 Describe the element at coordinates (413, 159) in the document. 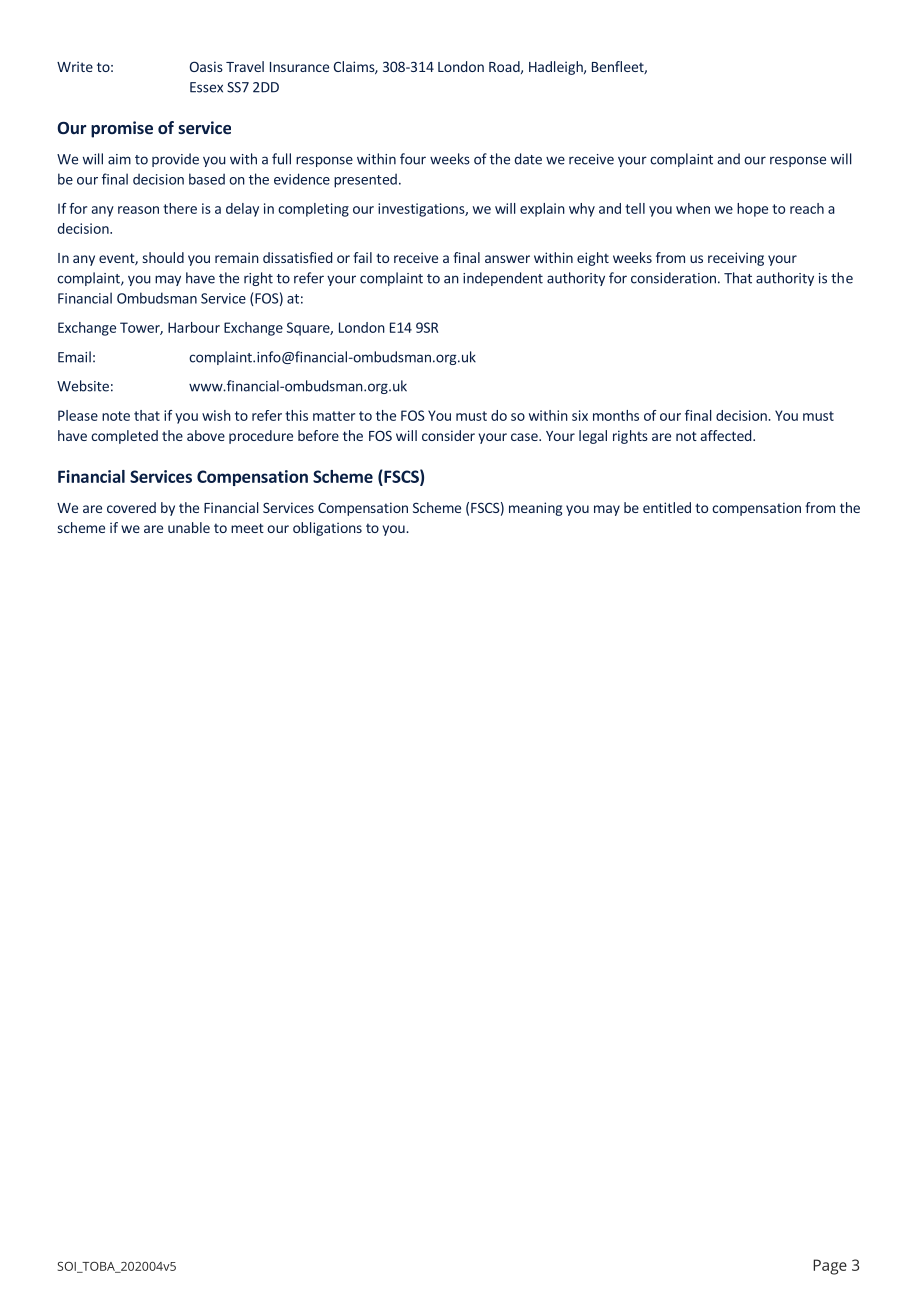

I see `four` at that location.
